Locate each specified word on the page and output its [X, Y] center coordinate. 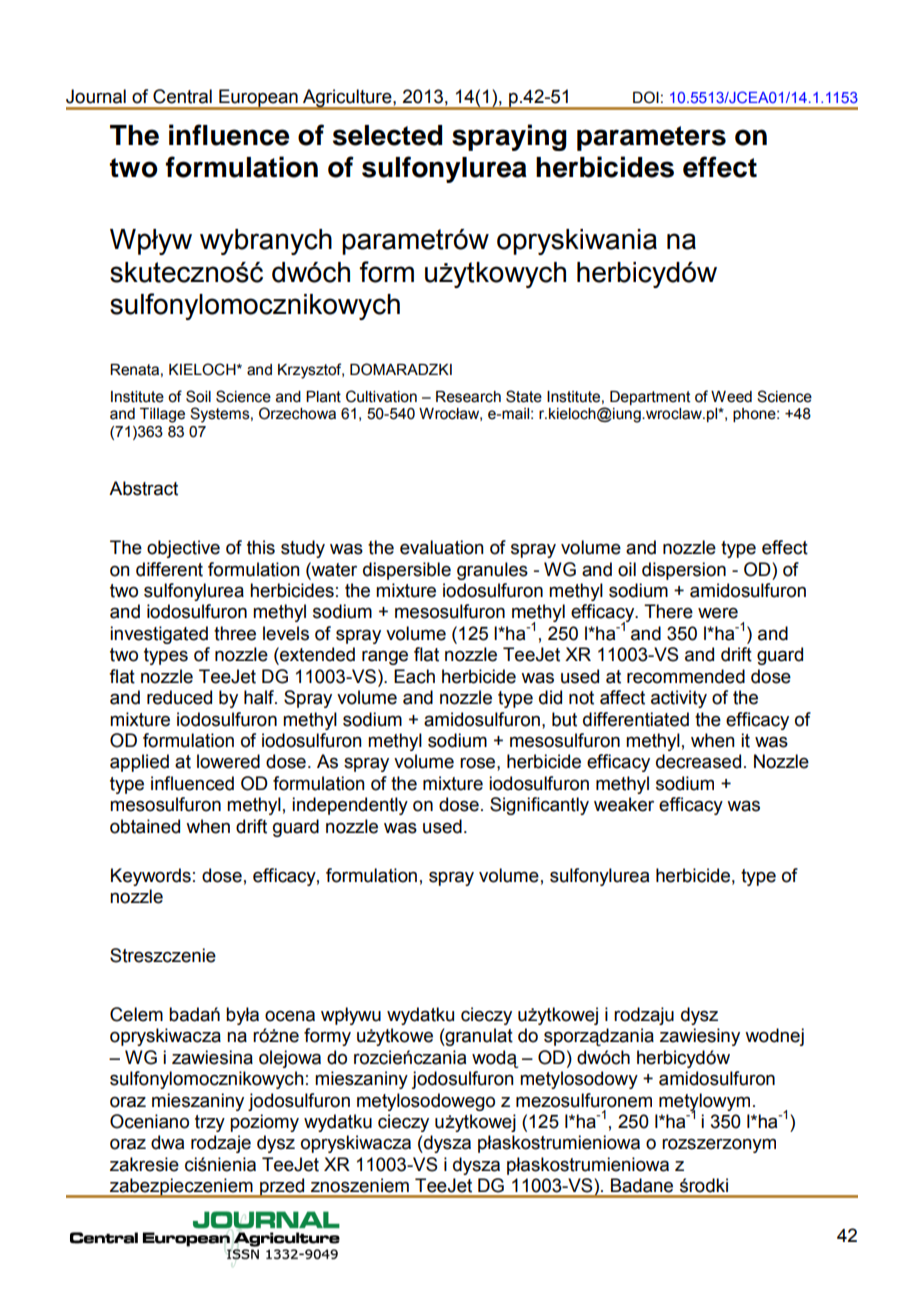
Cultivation [381, 396]
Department [650, 398]
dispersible [407, 571]
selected [387, 135]
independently [350, 806]
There [668, 611]
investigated [159, 635]
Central [182, 96]
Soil [198, 396]
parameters [651, 138]
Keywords [151, 877]
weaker [624, 804]
